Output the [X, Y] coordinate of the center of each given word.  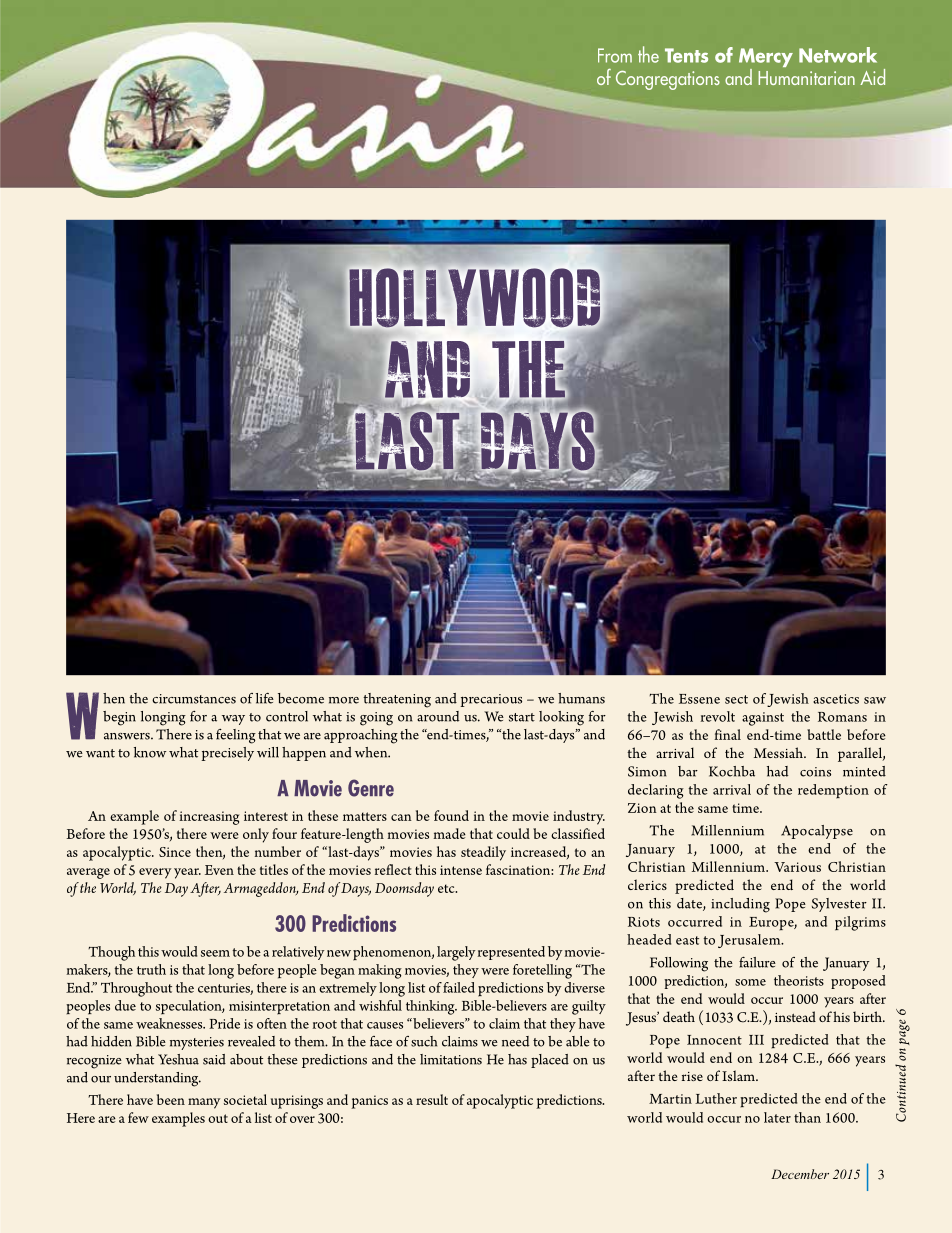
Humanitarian [806, 78]
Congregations [668, 80]
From [615, 55]
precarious [491, 700]
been [171, 1099]
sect [736, 699]
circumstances [194, 699]
